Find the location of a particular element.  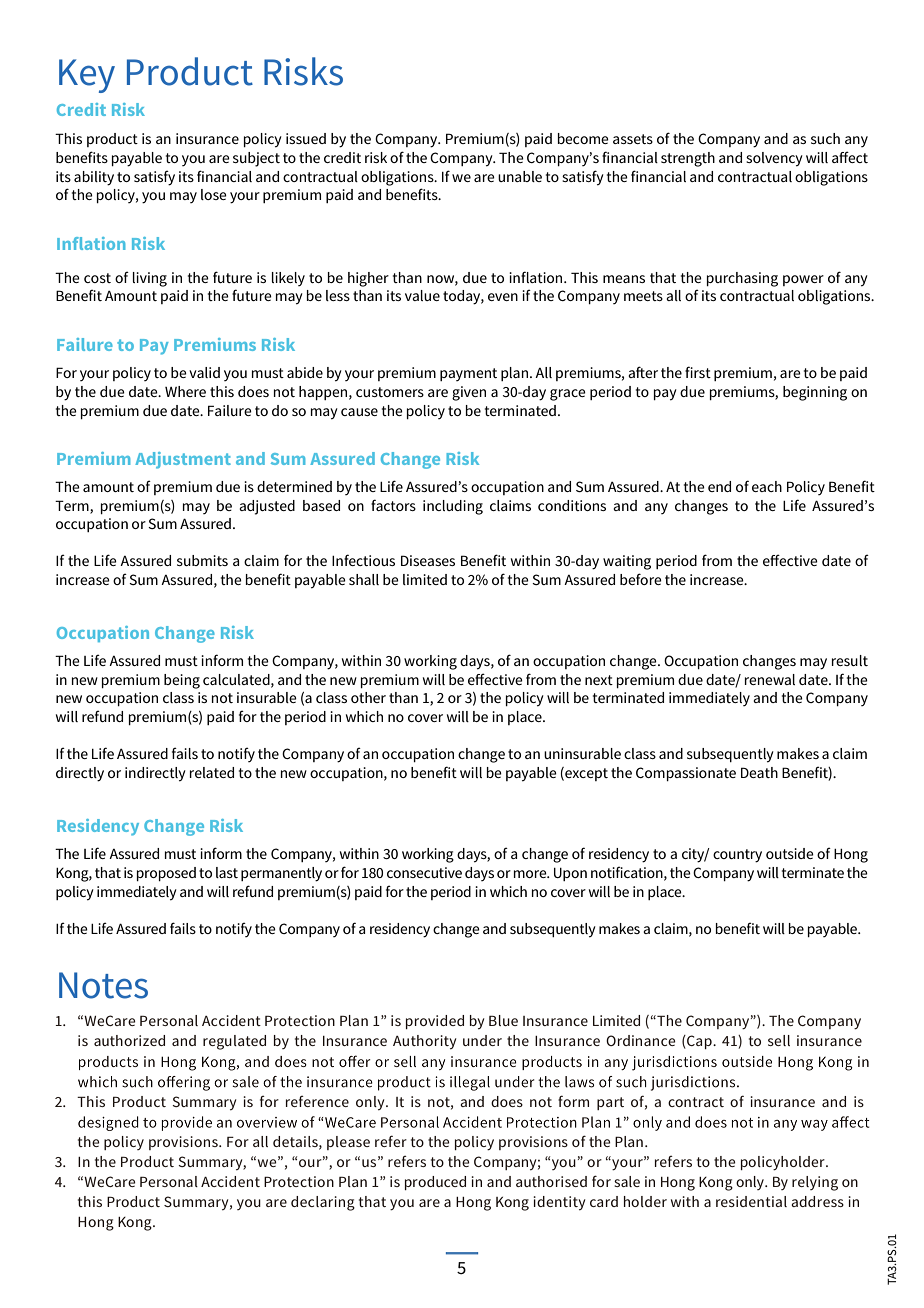

Key is located at coordinates (87, 76).
